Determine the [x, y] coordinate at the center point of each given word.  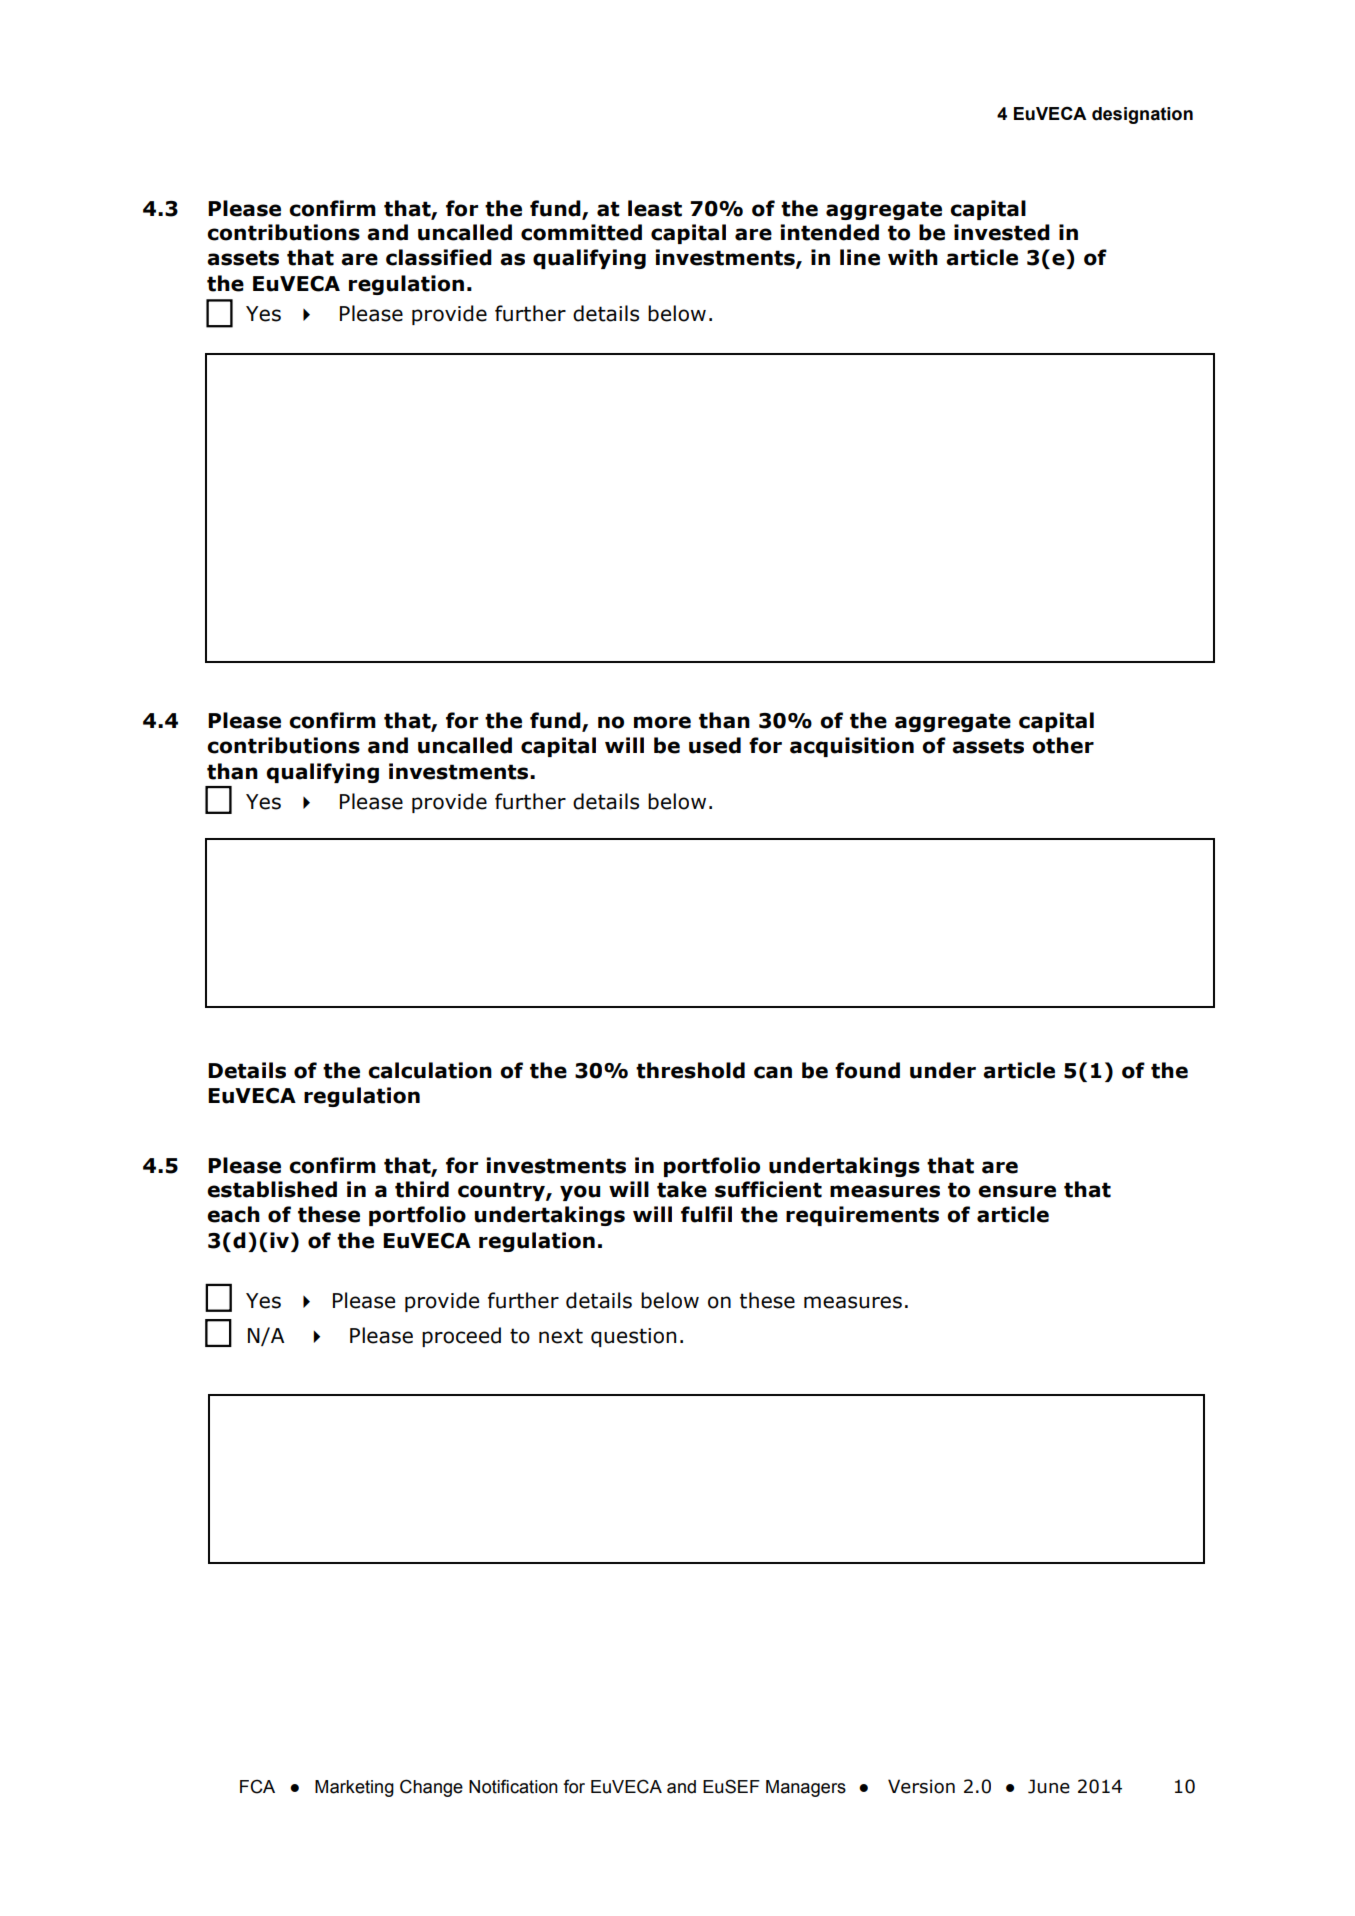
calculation [430, 1070]
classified [439, 257]
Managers [806, 1788]
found [867, 1070]
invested [1002, 232]
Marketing [354, 1788]
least [655, 208]
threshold [690, 1070]
